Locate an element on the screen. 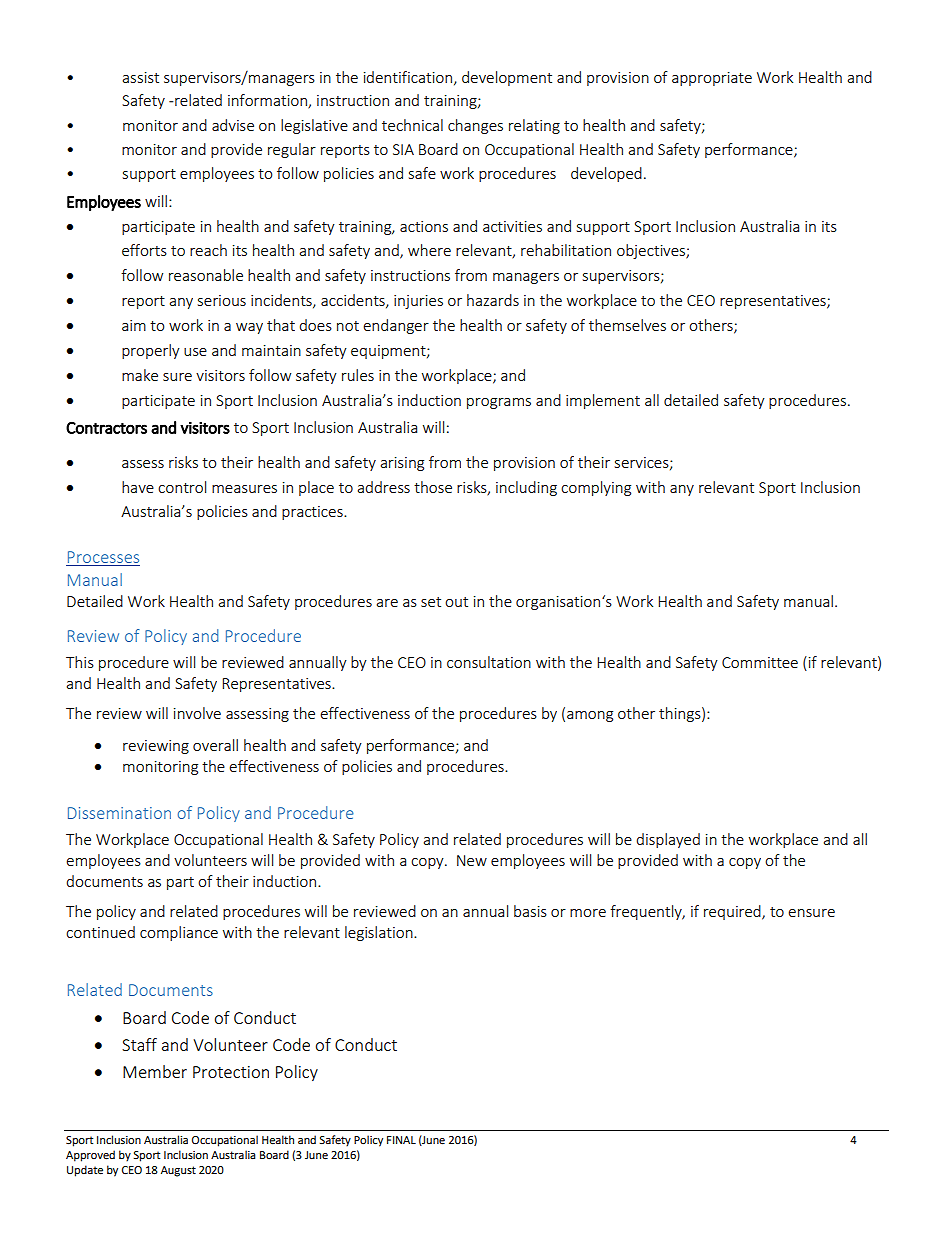 The height and width of the screenshot is (1233, 952). August is located at coordinates (178, 1171).
